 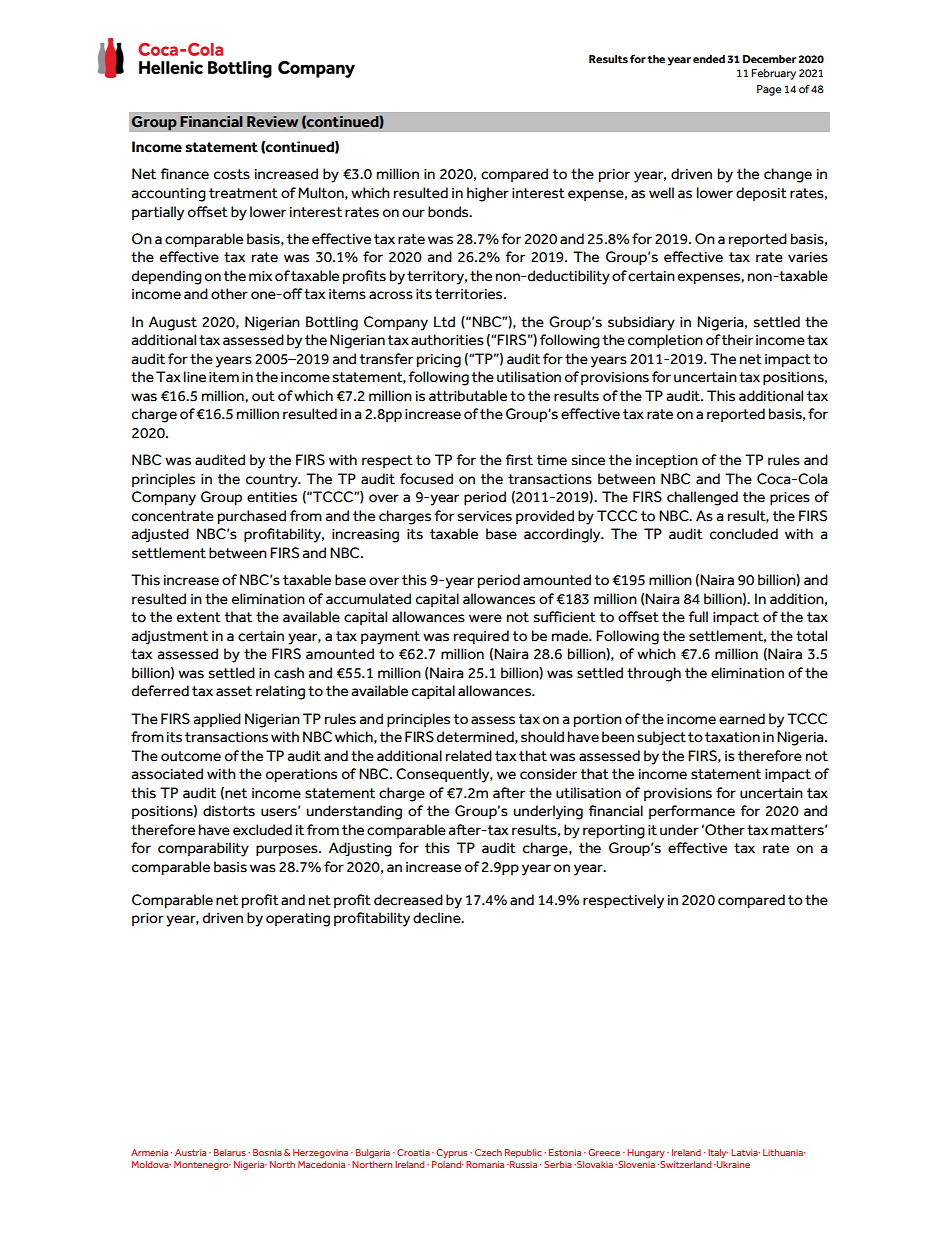 I want to click on August, so click(x=173, y=323).
